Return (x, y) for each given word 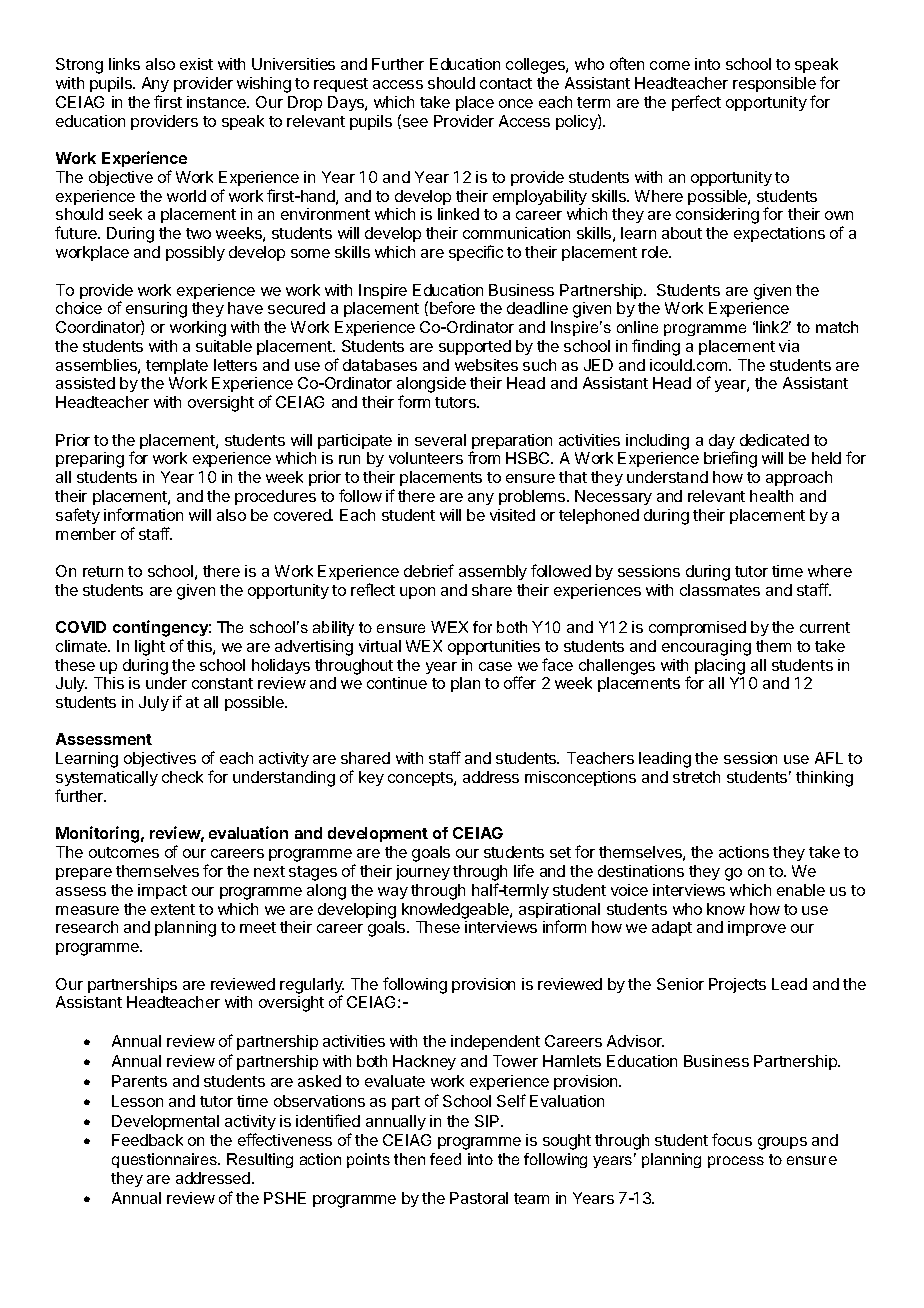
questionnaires (165, 1160)
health (771, 496)
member (86, 534)
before (452, 307)
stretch (696, 777)
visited (512, 515)
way (393, 893)
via (789, 346)
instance (218, 102)
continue (397, 683)
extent (173, 909)
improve (757, 928)
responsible (774, 84)
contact (506, 83)
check (182, 777)
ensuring (156, 311)
